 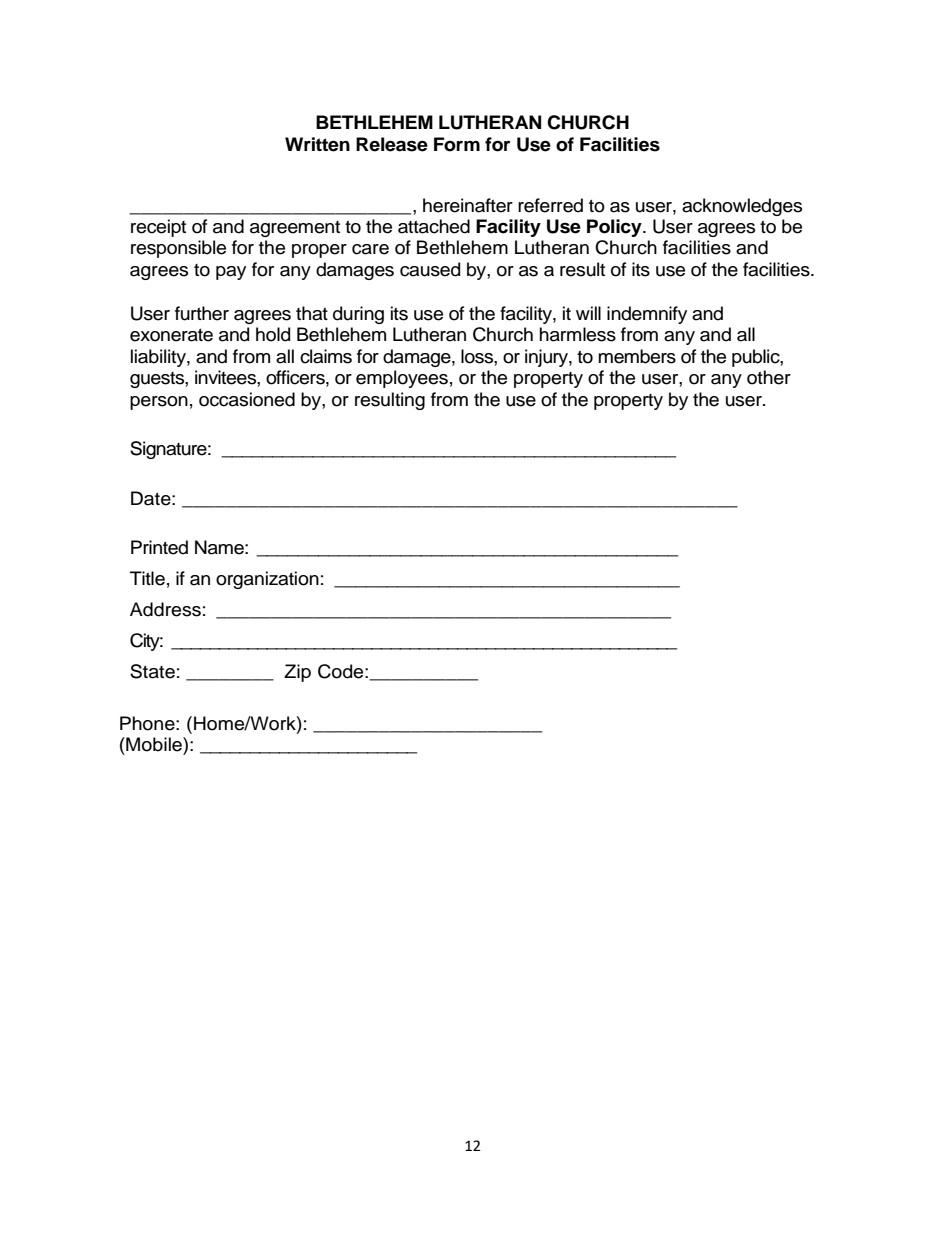 What do you see at coordinates (402, 379) in the screenshot?
I see `employees` at bounding box center [402, 379].
